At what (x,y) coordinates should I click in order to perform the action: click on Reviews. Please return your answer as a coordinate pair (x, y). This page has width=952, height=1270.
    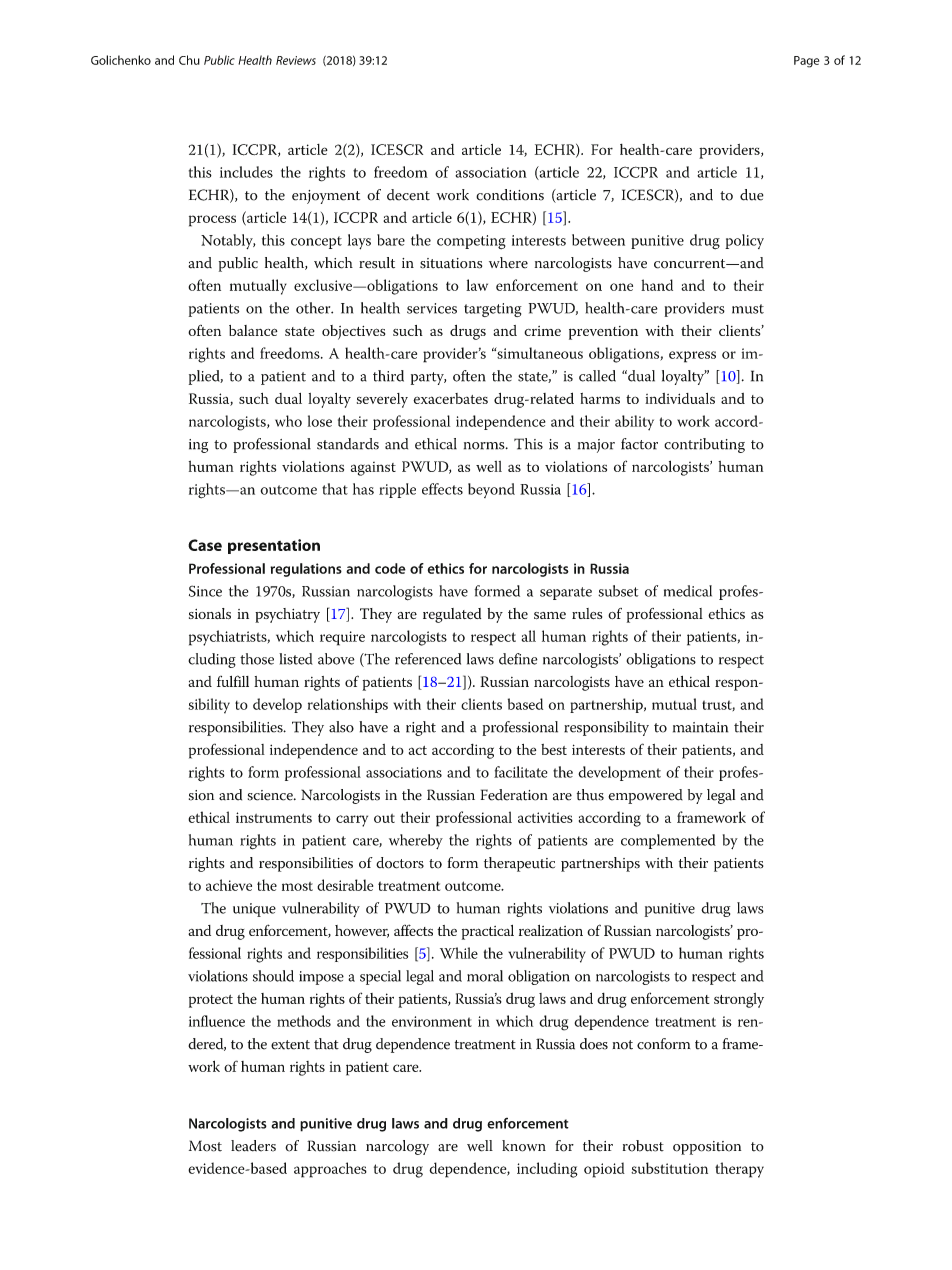
    Looking at the image, I should click on (296, 60).
